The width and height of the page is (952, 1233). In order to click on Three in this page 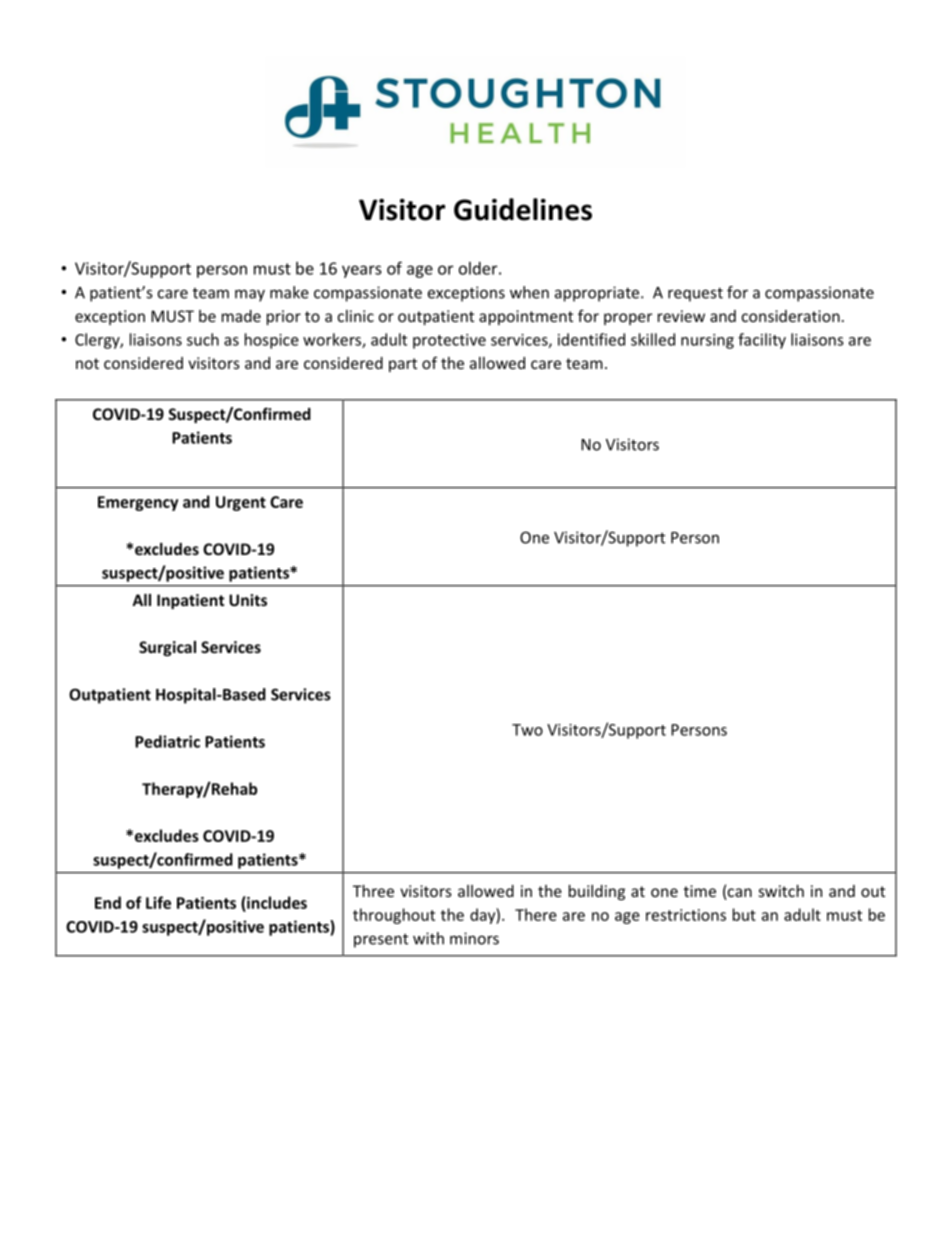, I will do `click(373, 891)`.
